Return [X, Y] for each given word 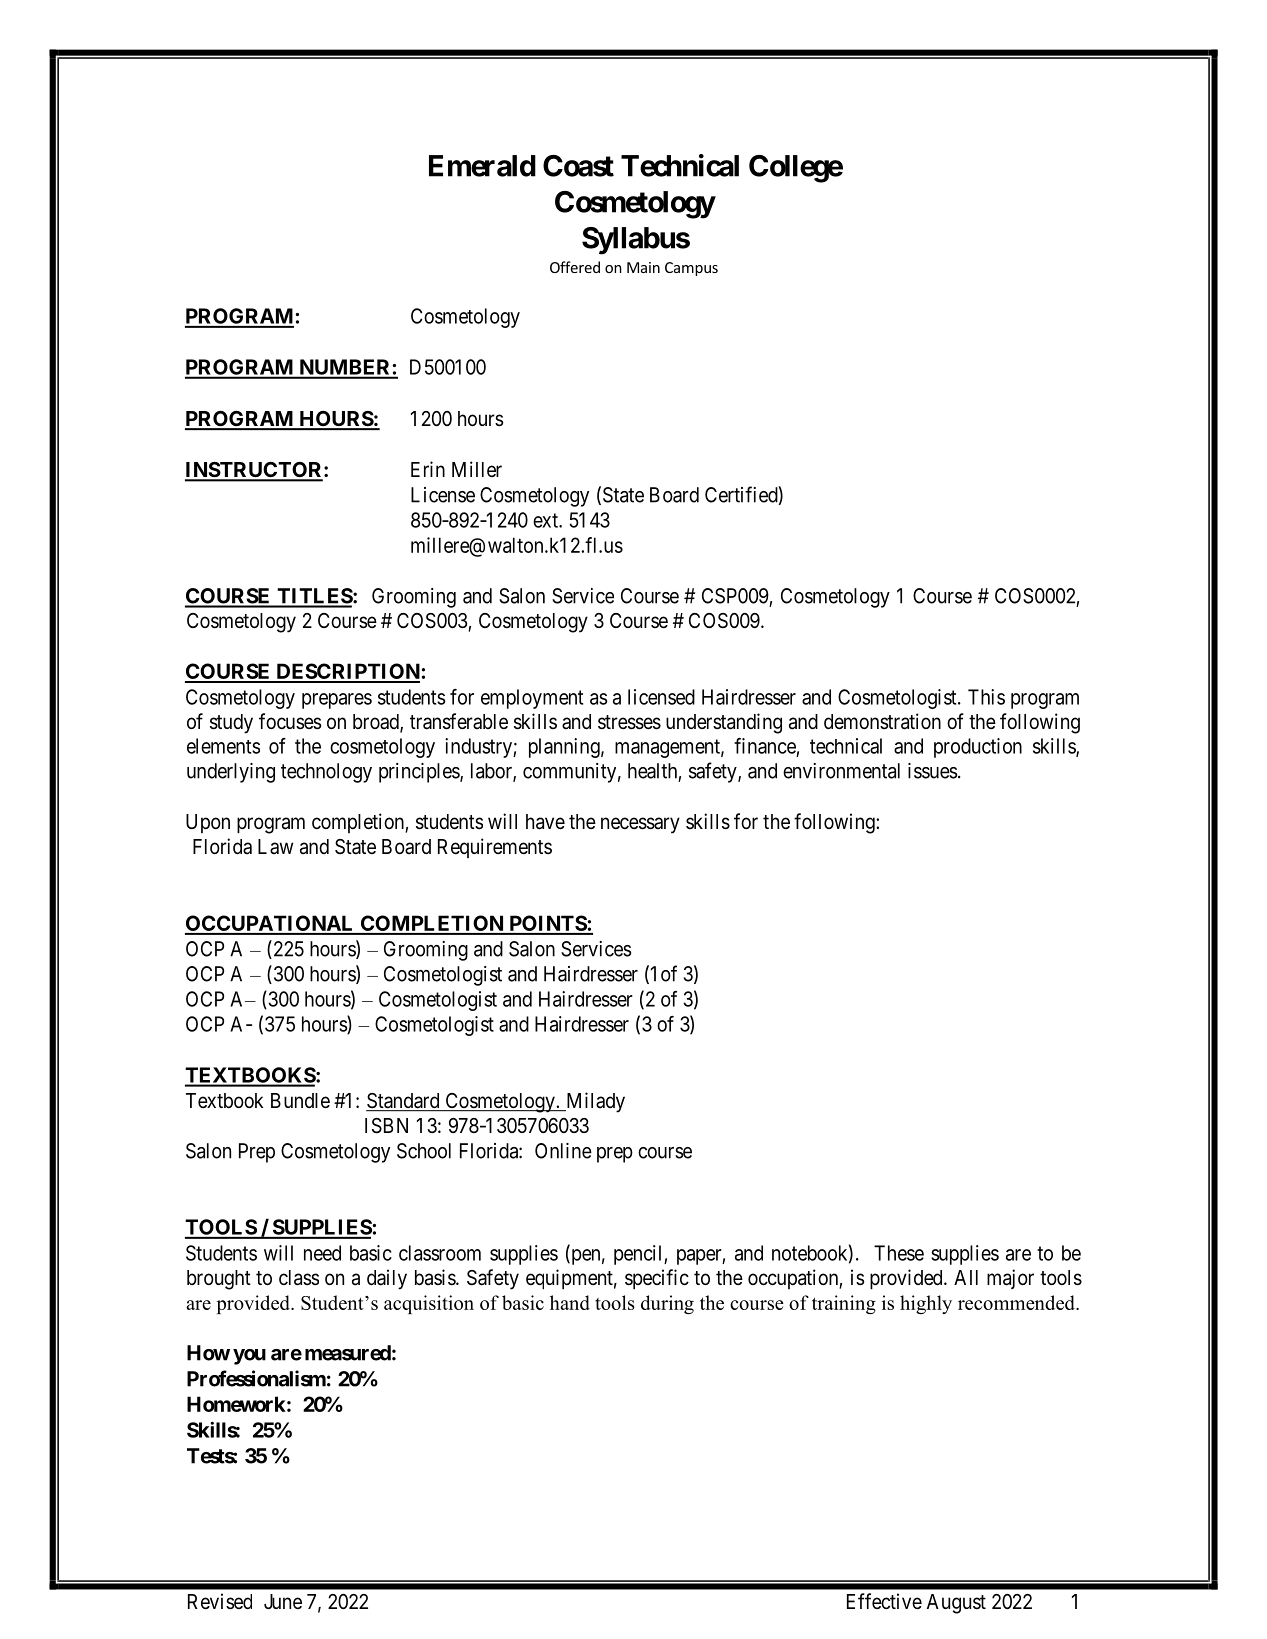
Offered [575, 267]
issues [932, 771]
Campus [691, 269]
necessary [640, 825]
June [283, 1601]
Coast [578, 166]
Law [275, 846]
